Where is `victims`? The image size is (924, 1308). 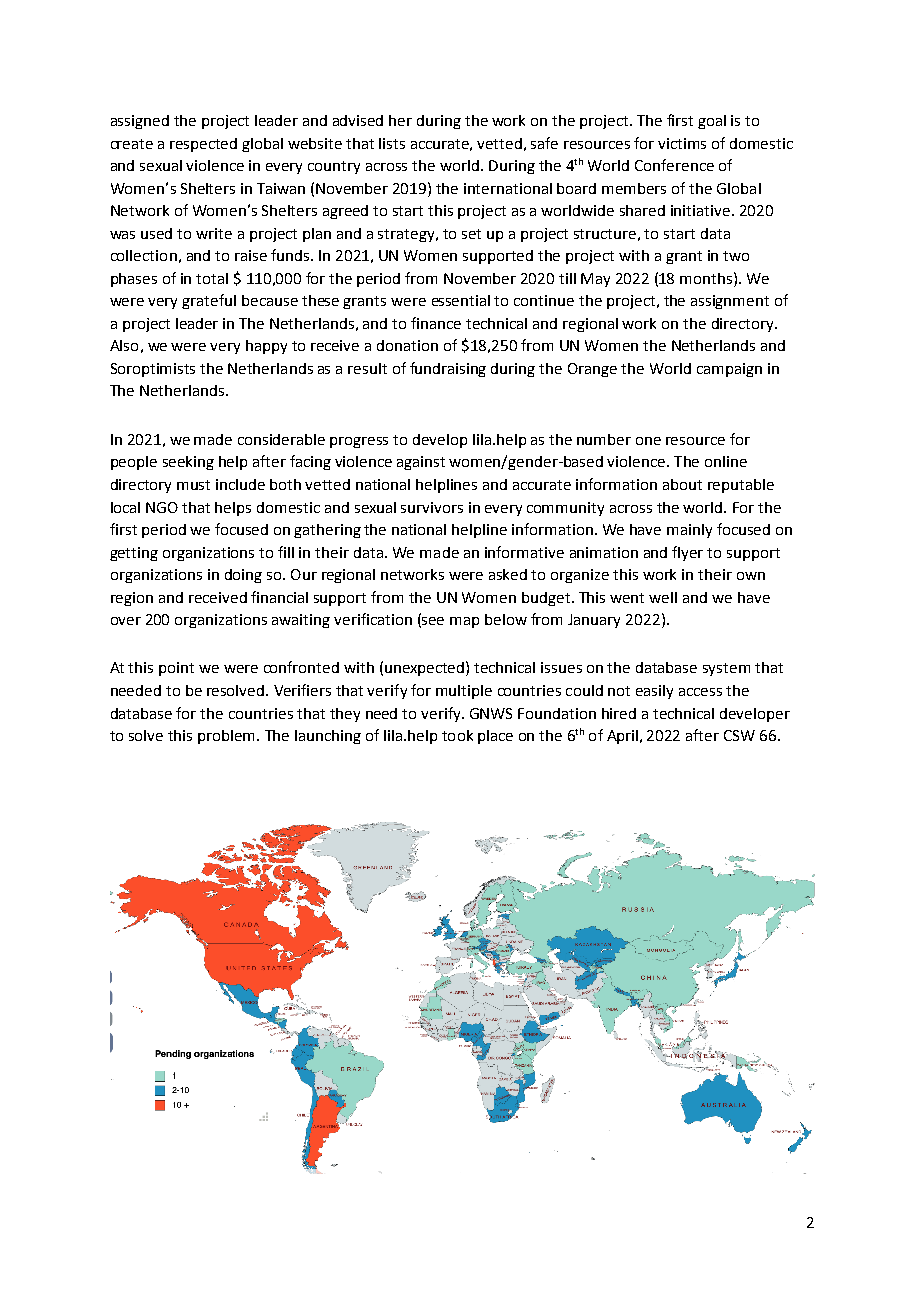
victims is located at coordinates (682, 143).
